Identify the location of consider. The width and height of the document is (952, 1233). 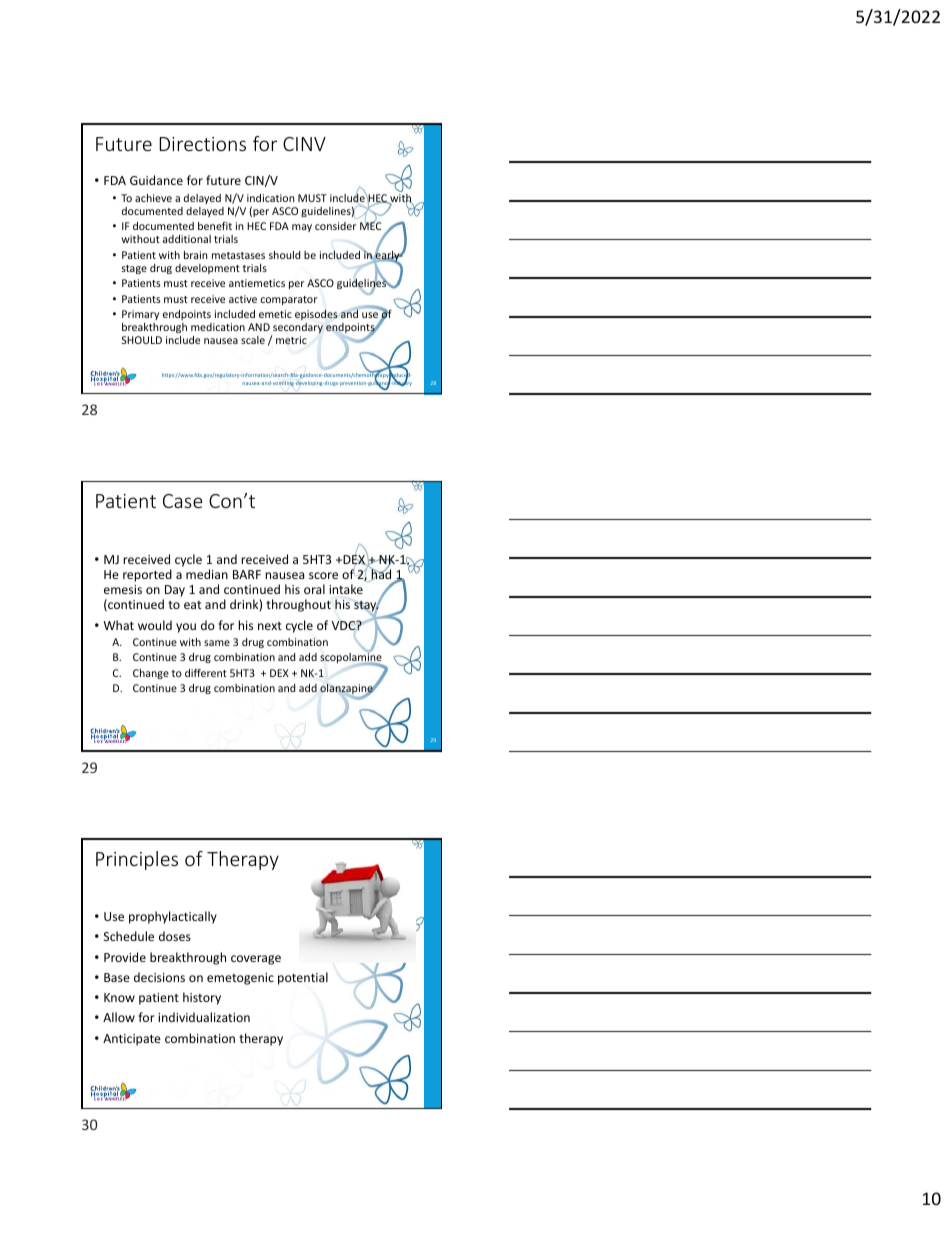
(335, 226).
